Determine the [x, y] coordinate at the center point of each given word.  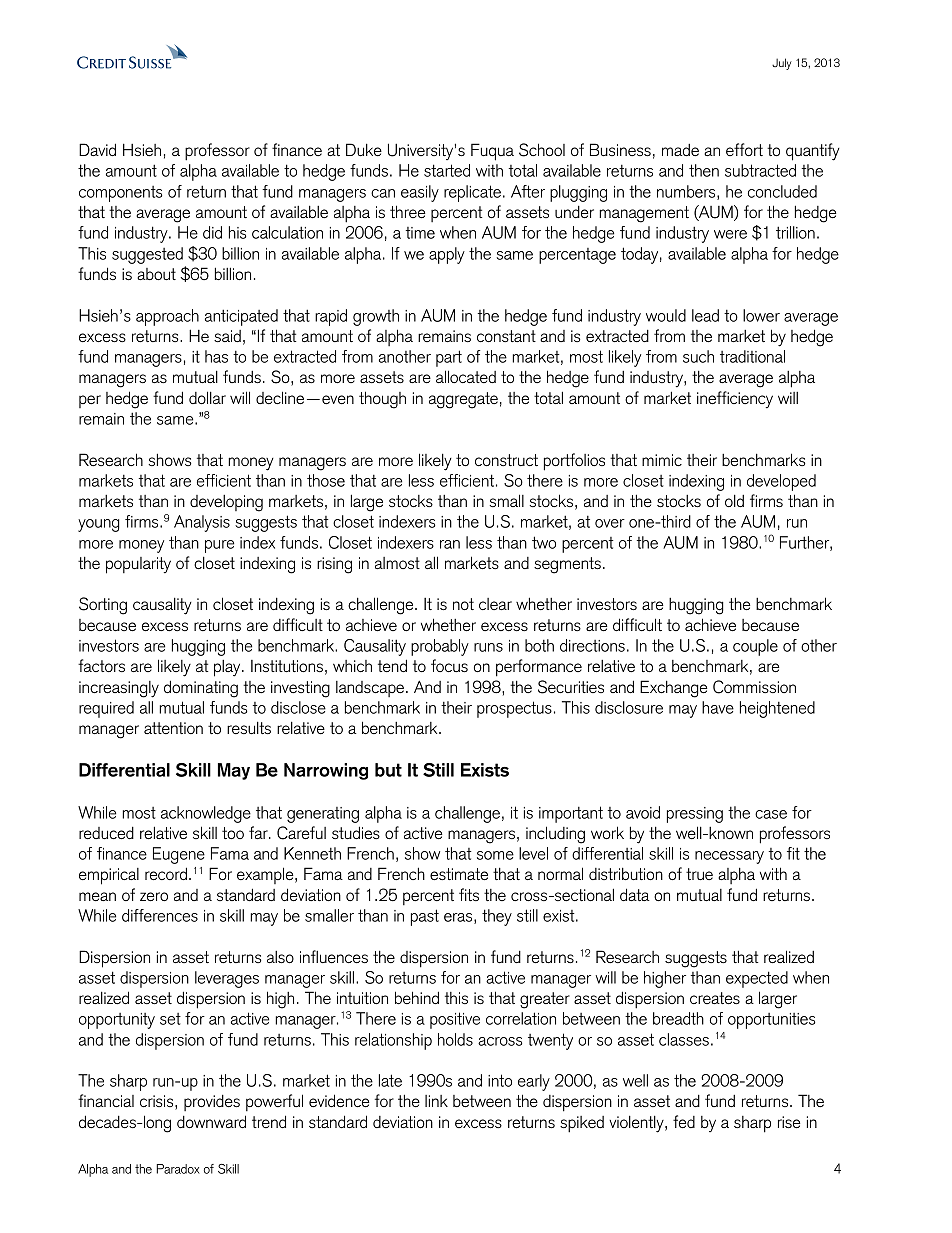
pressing [695, 815]
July [782, 64]
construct [506, 460]
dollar [207, 397]
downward [211, 1121]
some [495, 855]
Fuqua [492, 152]
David [97, 149]
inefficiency [735, 399]
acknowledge [206, 814]
